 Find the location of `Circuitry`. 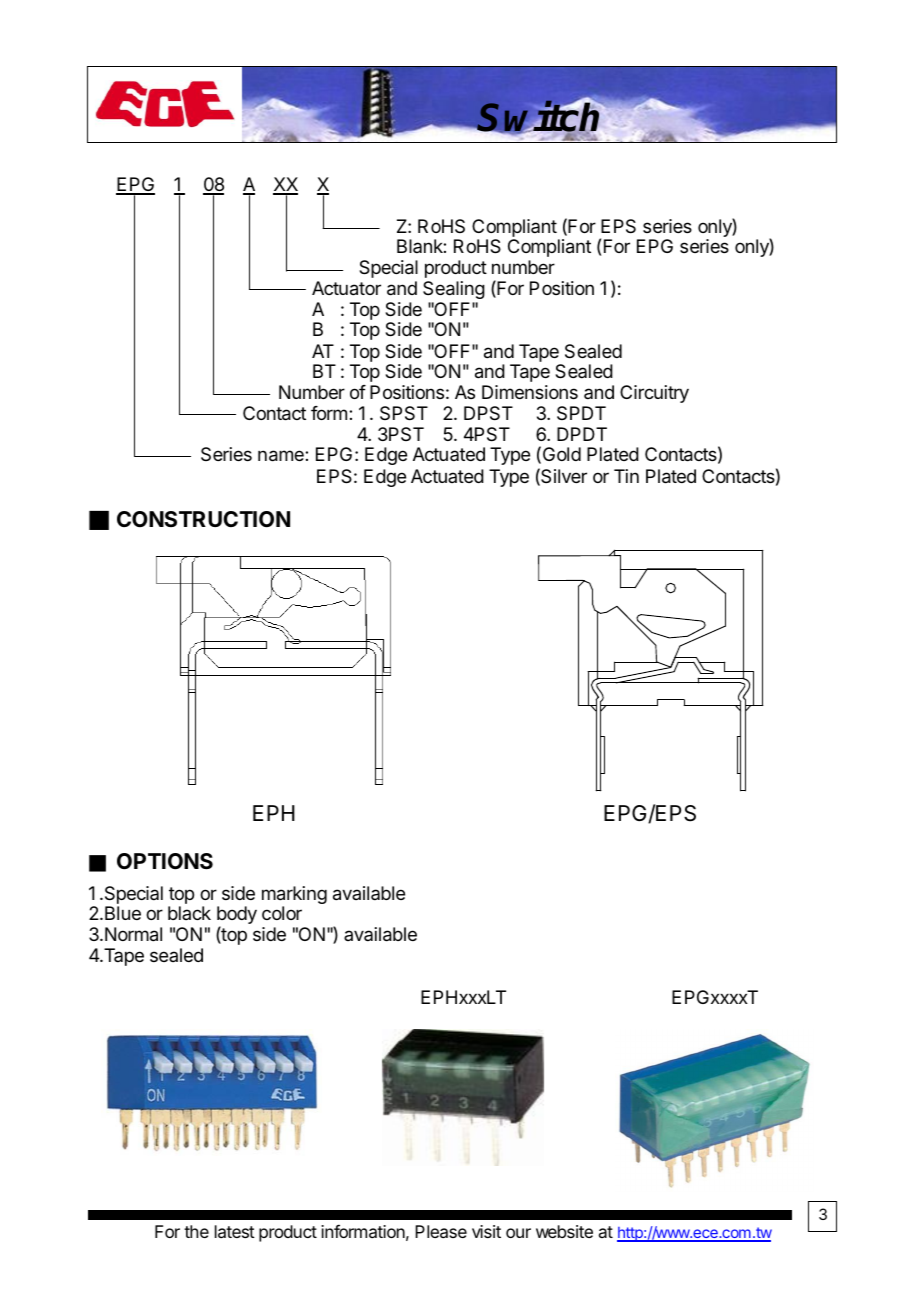

Circuitry is located at coordinates (654, 394).
